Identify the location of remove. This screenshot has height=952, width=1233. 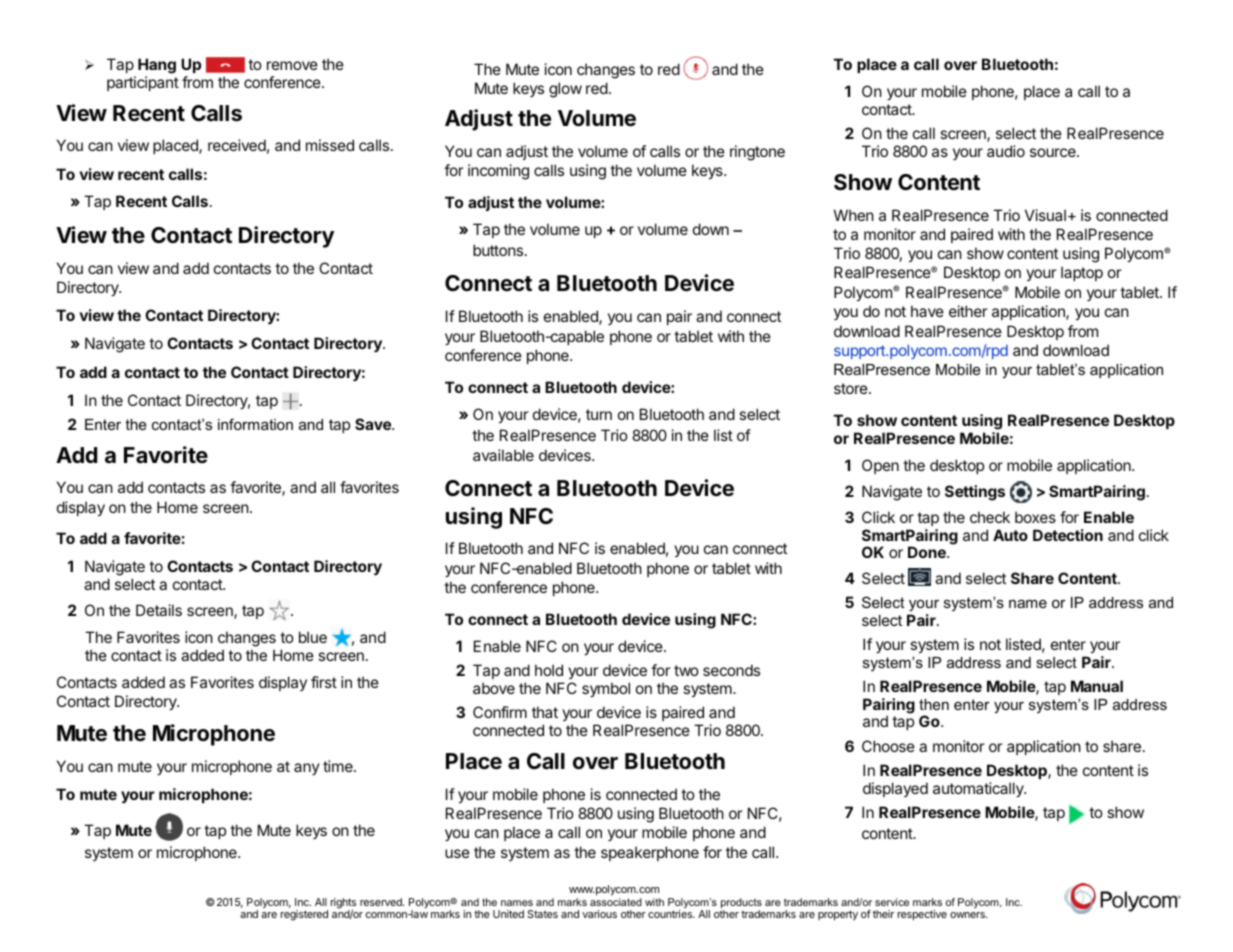
(292, 65).
